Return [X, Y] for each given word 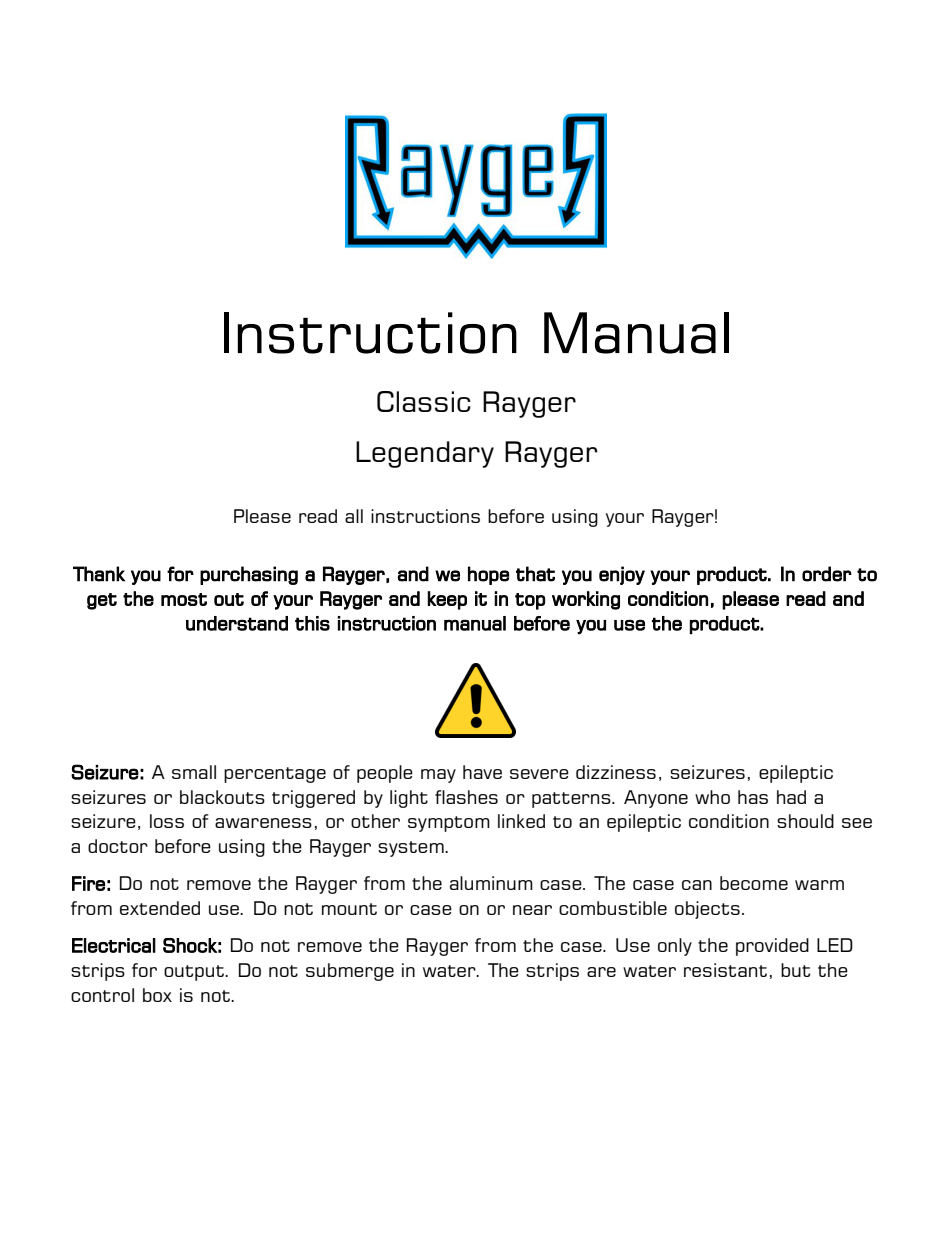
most [184, 599]
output [195, 973]
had [791, 797]
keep [447, 600]
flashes [466, 797]
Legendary [425, 454]
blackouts [222, 797]
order [827, 574]
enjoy [622, 575]
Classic [424, 401]
